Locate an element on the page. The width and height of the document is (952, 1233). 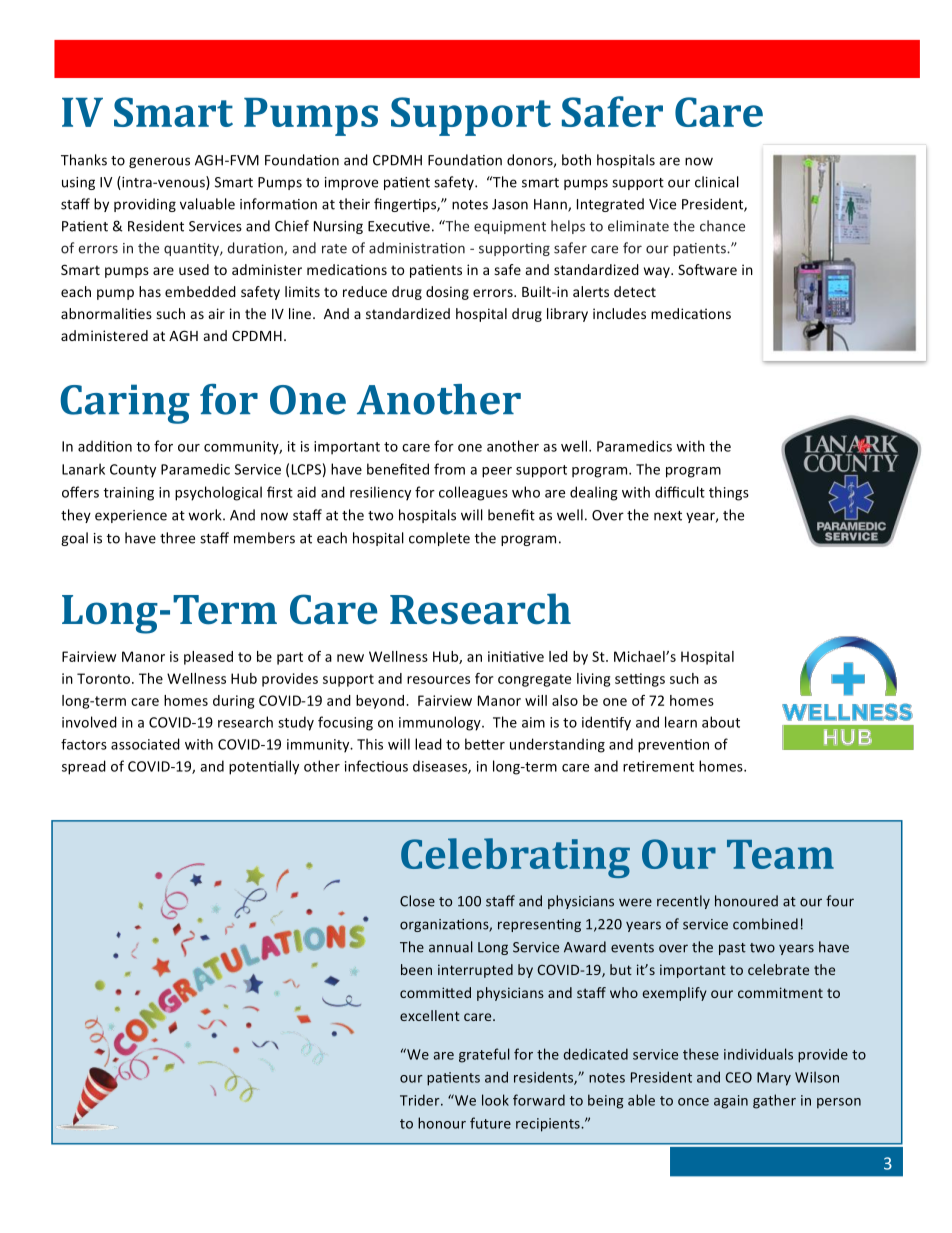
providing is located at coordinates (145, 205).
